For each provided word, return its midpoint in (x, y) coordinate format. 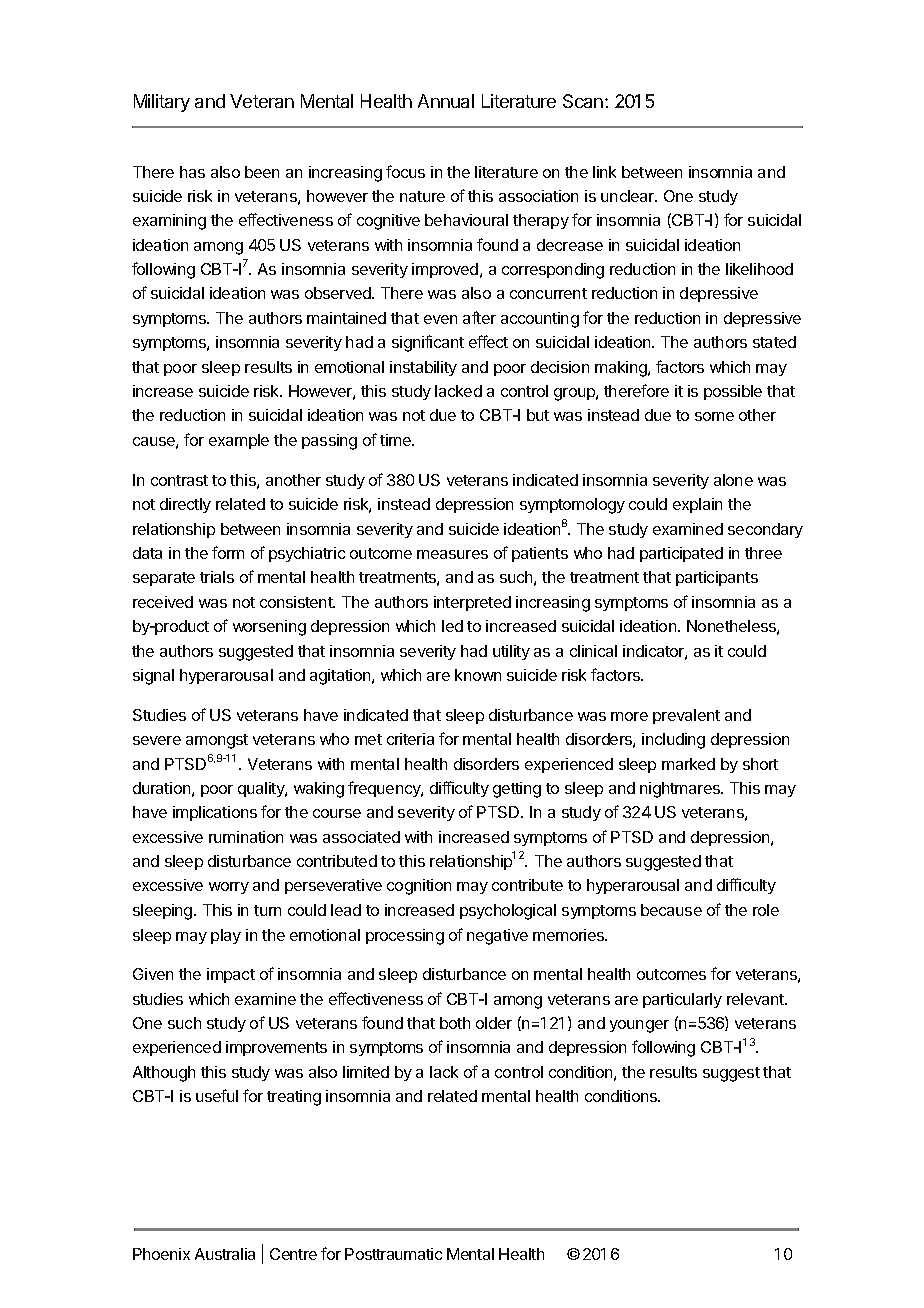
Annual (446, 101)
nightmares (681, 790)
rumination (246, 837)
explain (697, 505)
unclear (629, 196)
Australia (225, 1254)
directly (185, 505)
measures (452, 554)
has (192, 172)
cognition (419, 887)
